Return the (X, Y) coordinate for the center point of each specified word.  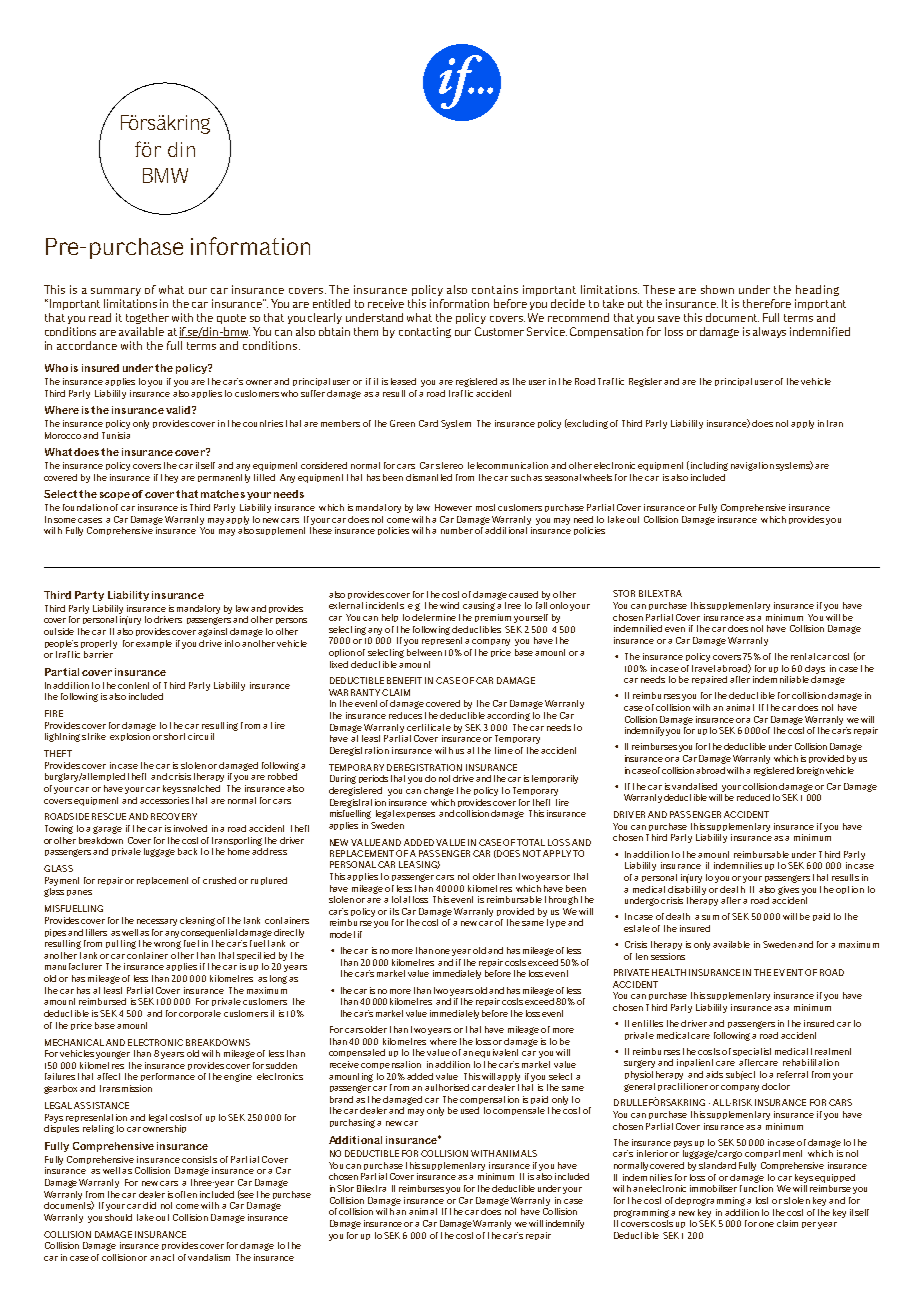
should (118, 1217)
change (439, 791)
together (147, 318)
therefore (767, 303)
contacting (425, 332)
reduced (753, 797)
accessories (164, 800)
